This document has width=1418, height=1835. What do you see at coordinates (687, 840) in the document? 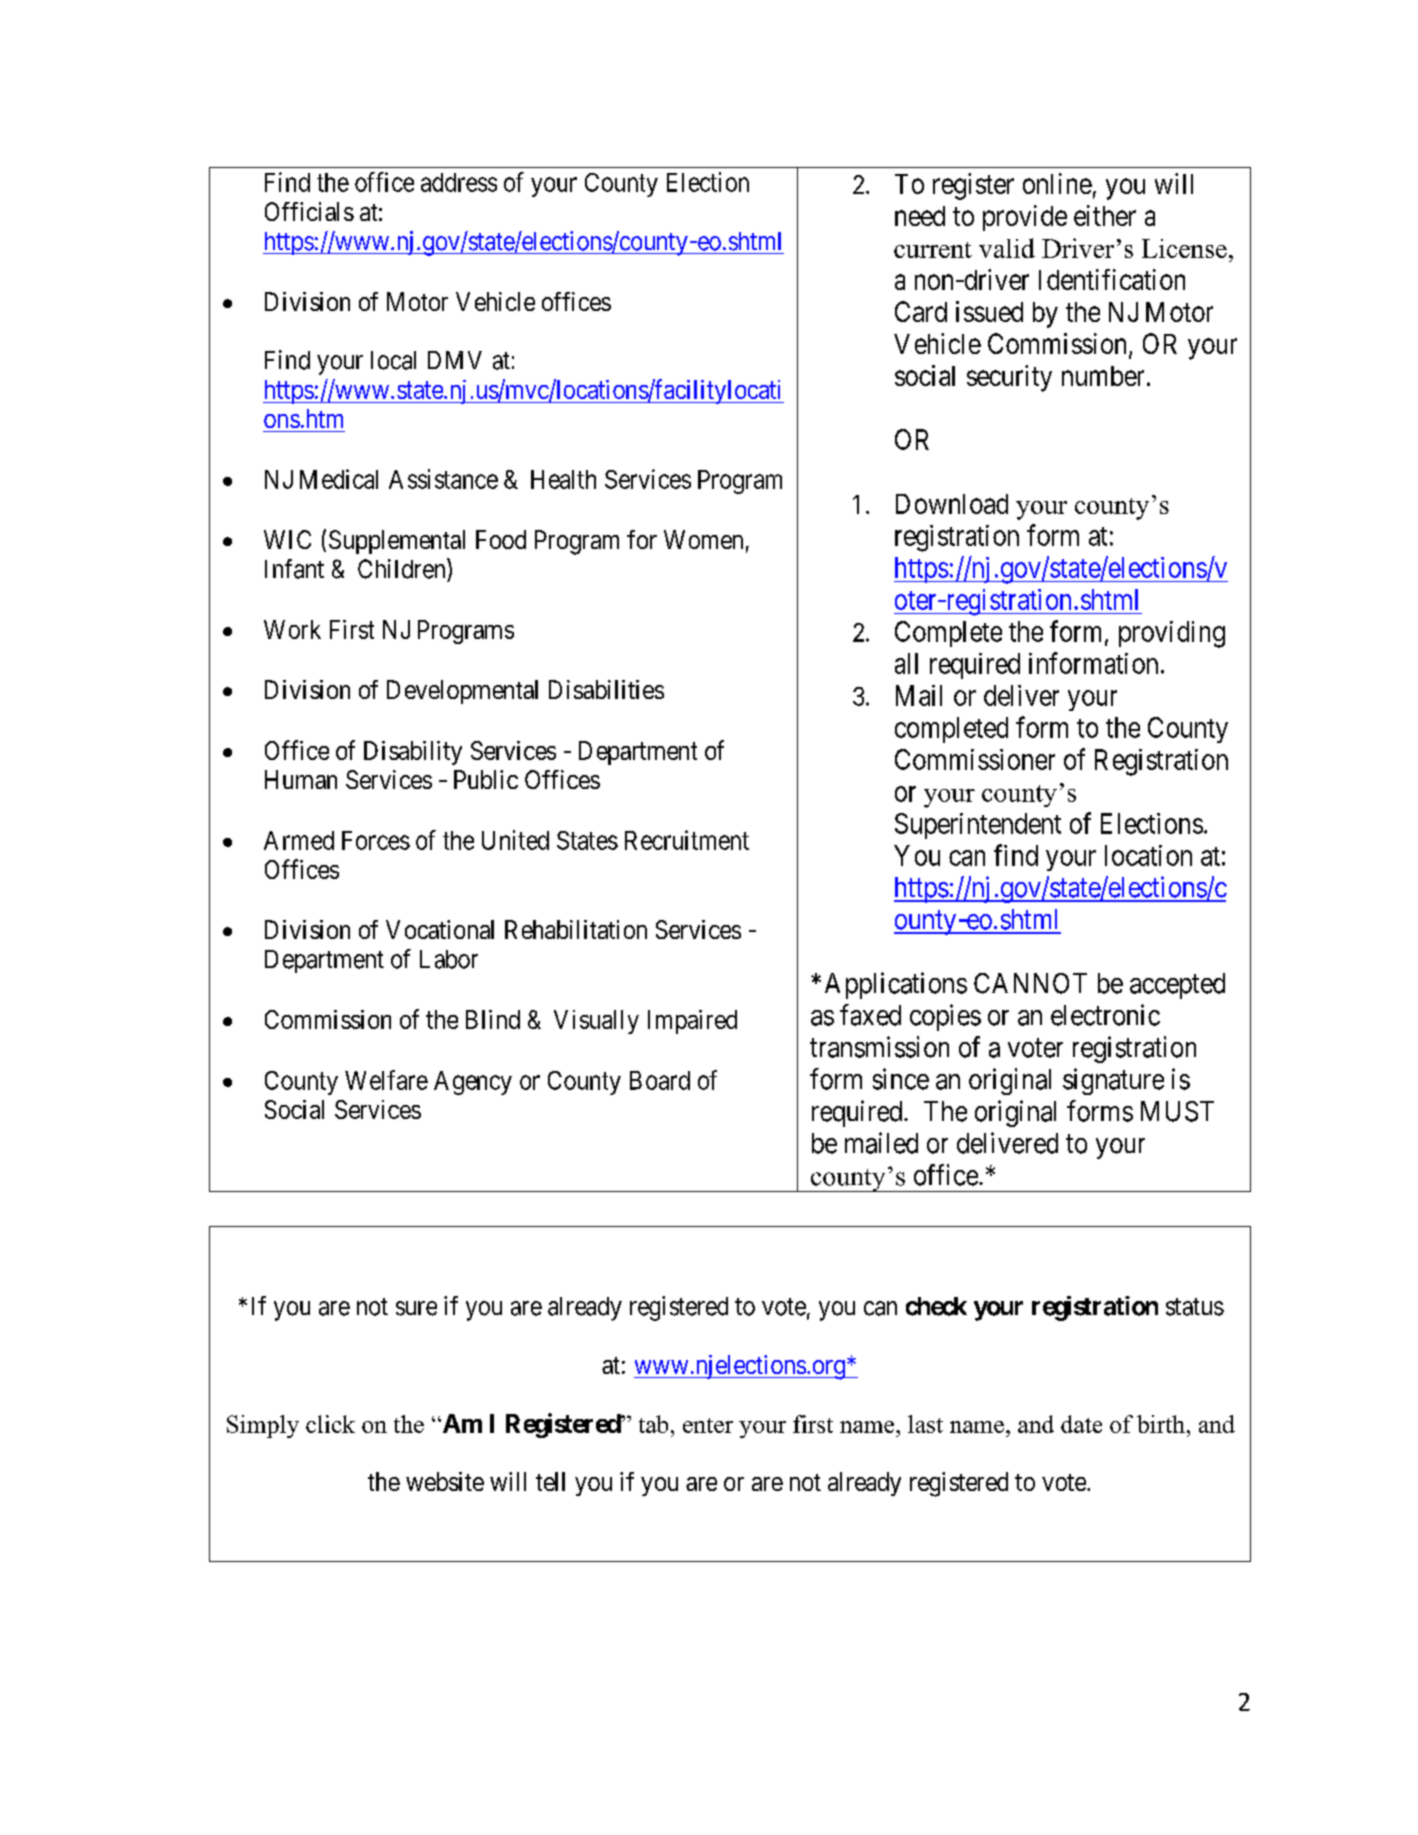
I see `Recruitment` at bounding box center [687, 840].
